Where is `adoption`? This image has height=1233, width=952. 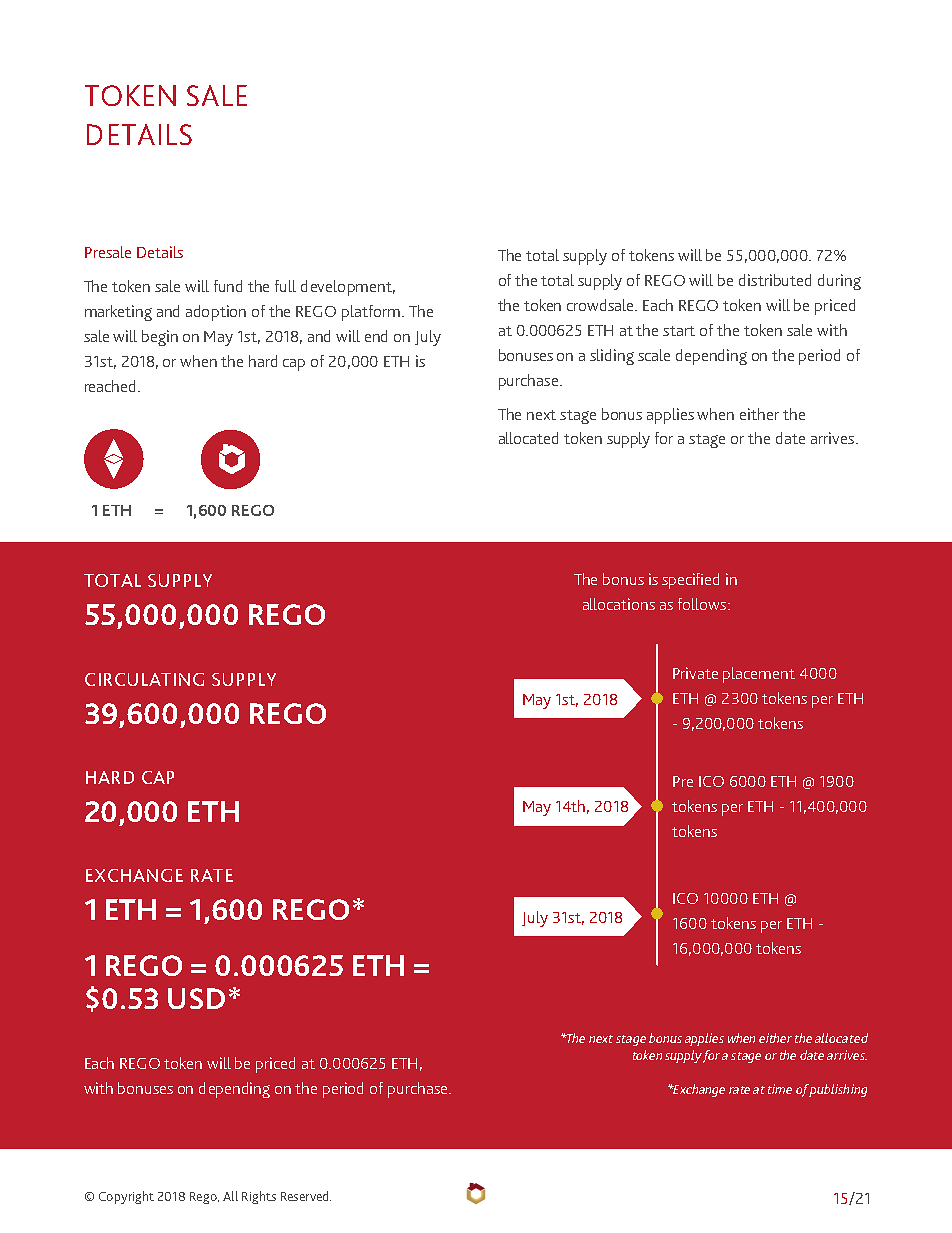
adoption is located at coordinates (216, 313).
